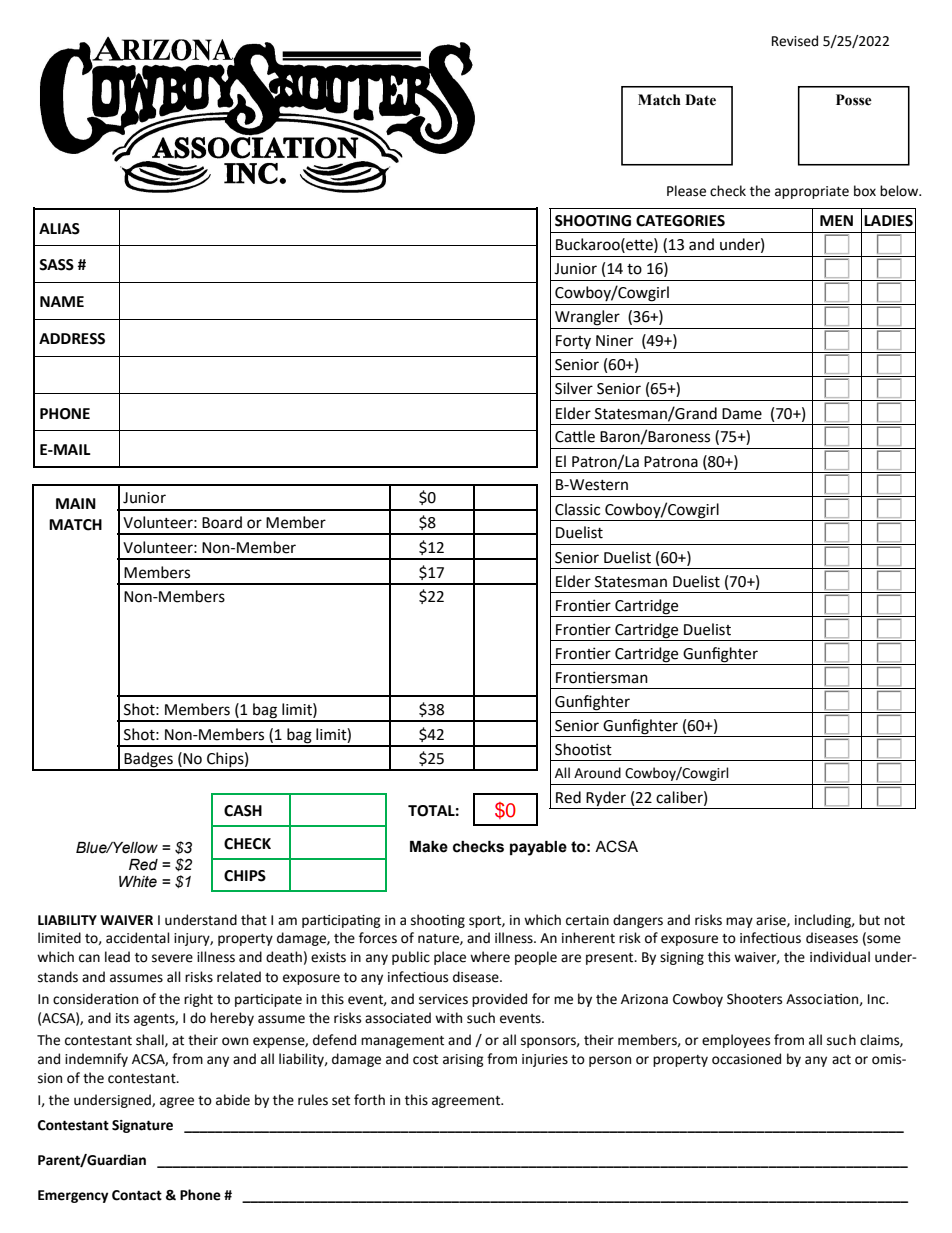 This document has width=952, height=1233. What do you see at coordinates (577, 509) in the document?
I see `Classic` at bounding box center [577, 509].
